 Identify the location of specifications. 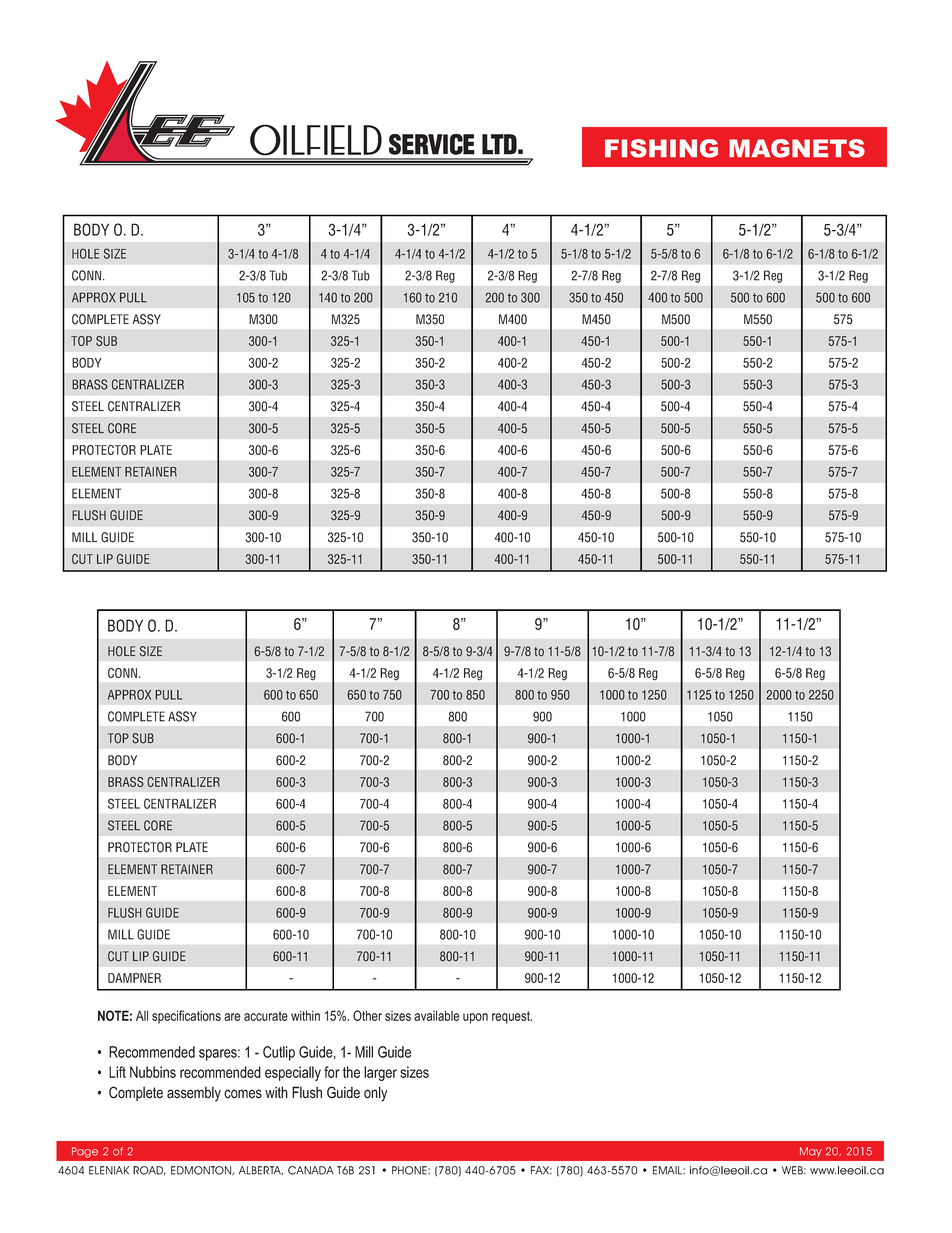
(186, 1017).
